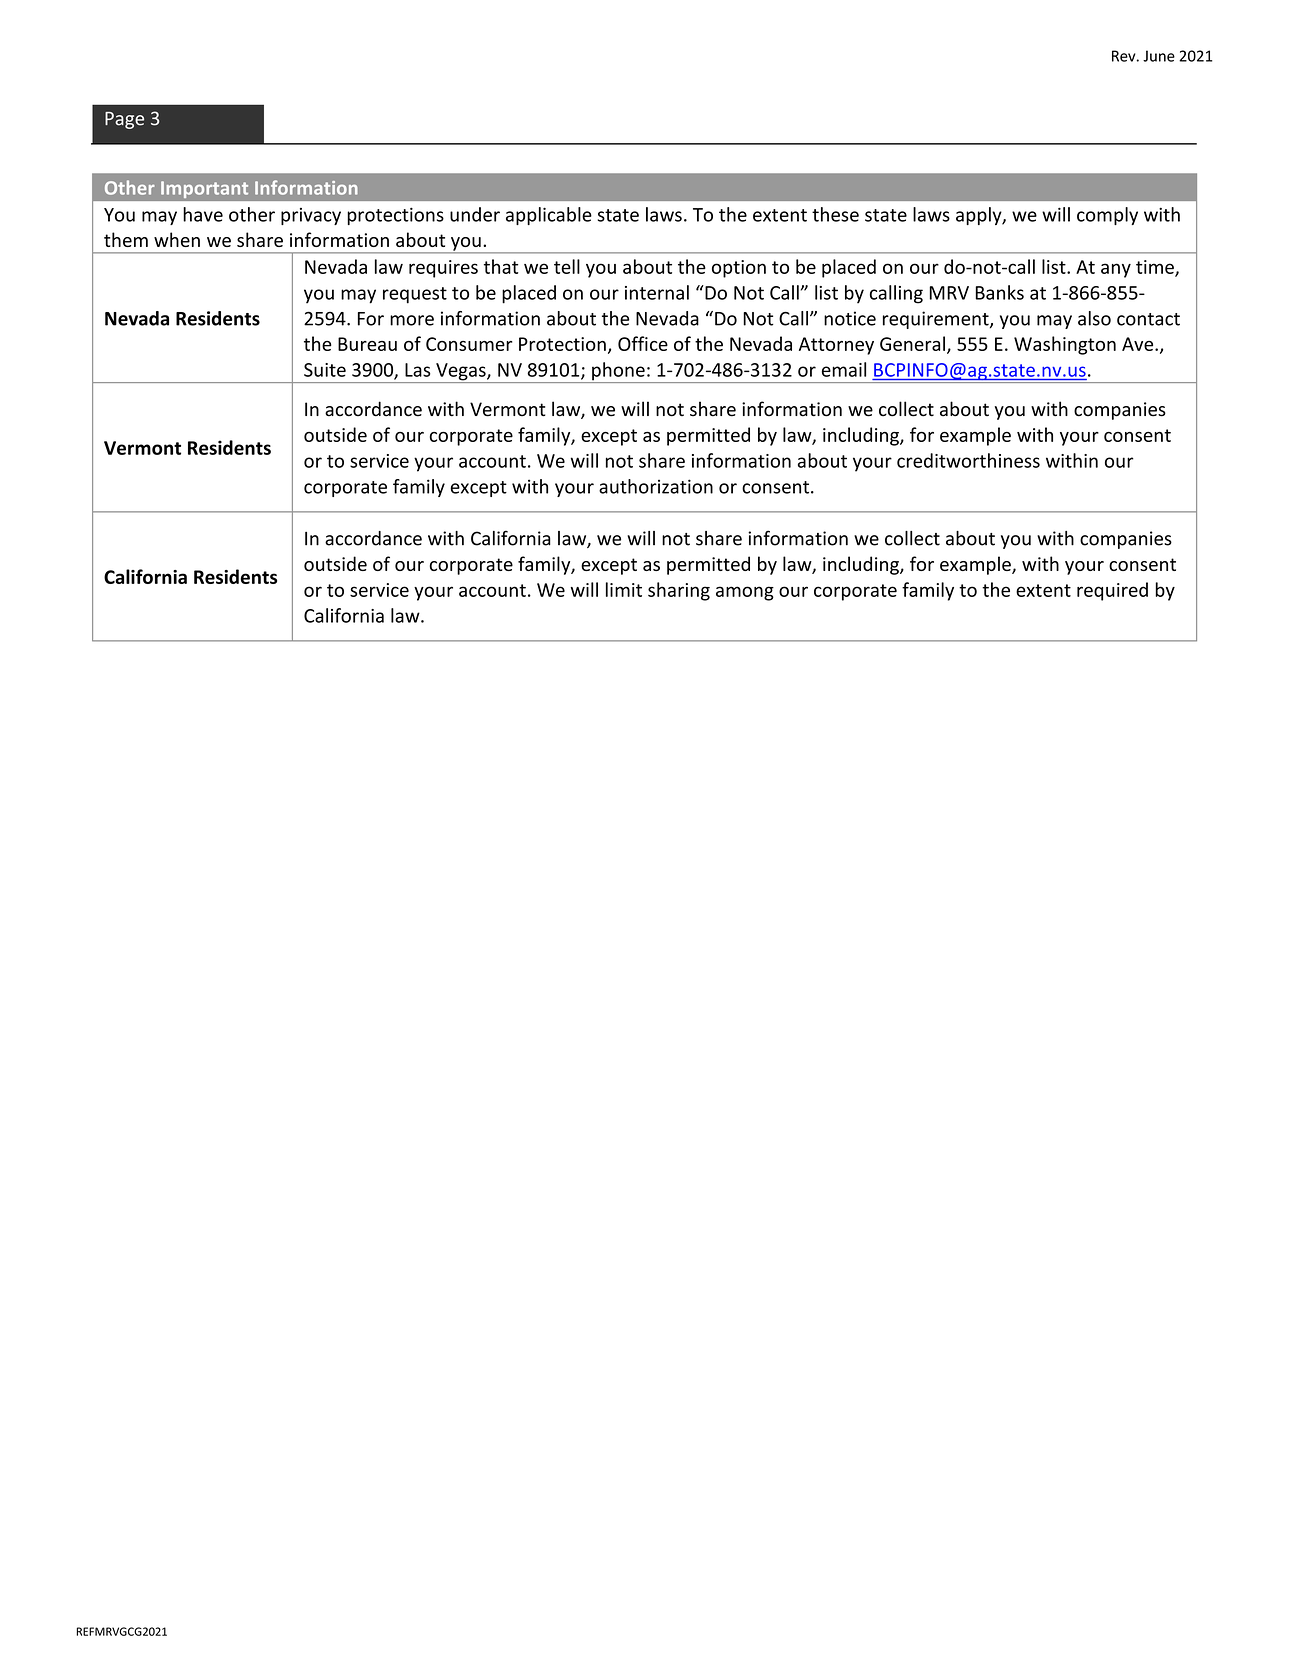 This document has width=1289, height=1668. Describe the element at coordinates (1094, 318) in the document. I see `also` at that location.
